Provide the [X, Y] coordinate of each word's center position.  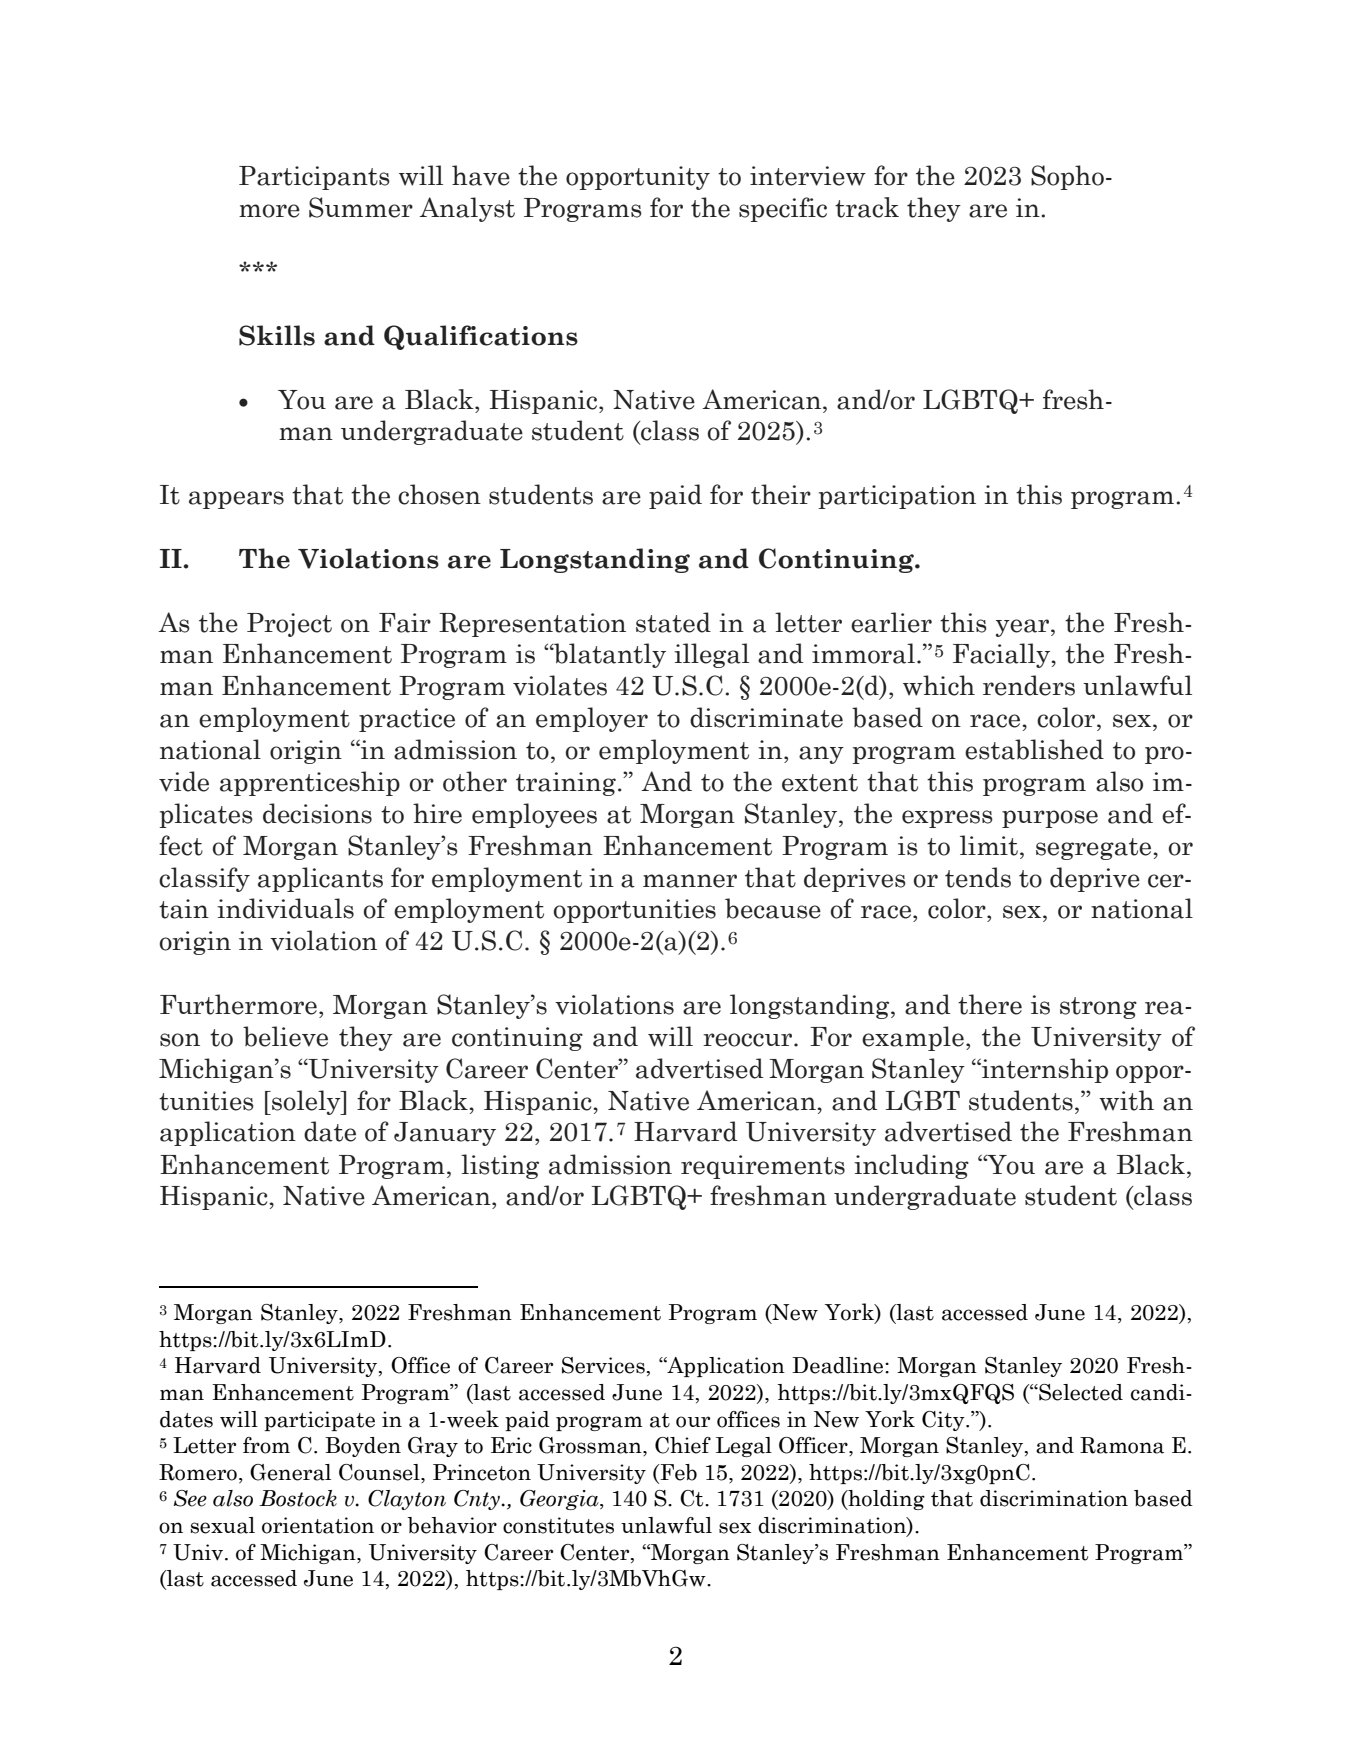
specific [783, 209]
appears [236, 500]
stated [673, 622]
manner [690, 881]
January [445, 1134]
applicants [320, 879]
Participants [314, 178]
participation [897, 497]
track [867, 207]
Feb [677, 1473]
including [911, 1166]
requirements [763, 1167]
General [290, 1472]
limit [989, 845]
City [944, 1421]
